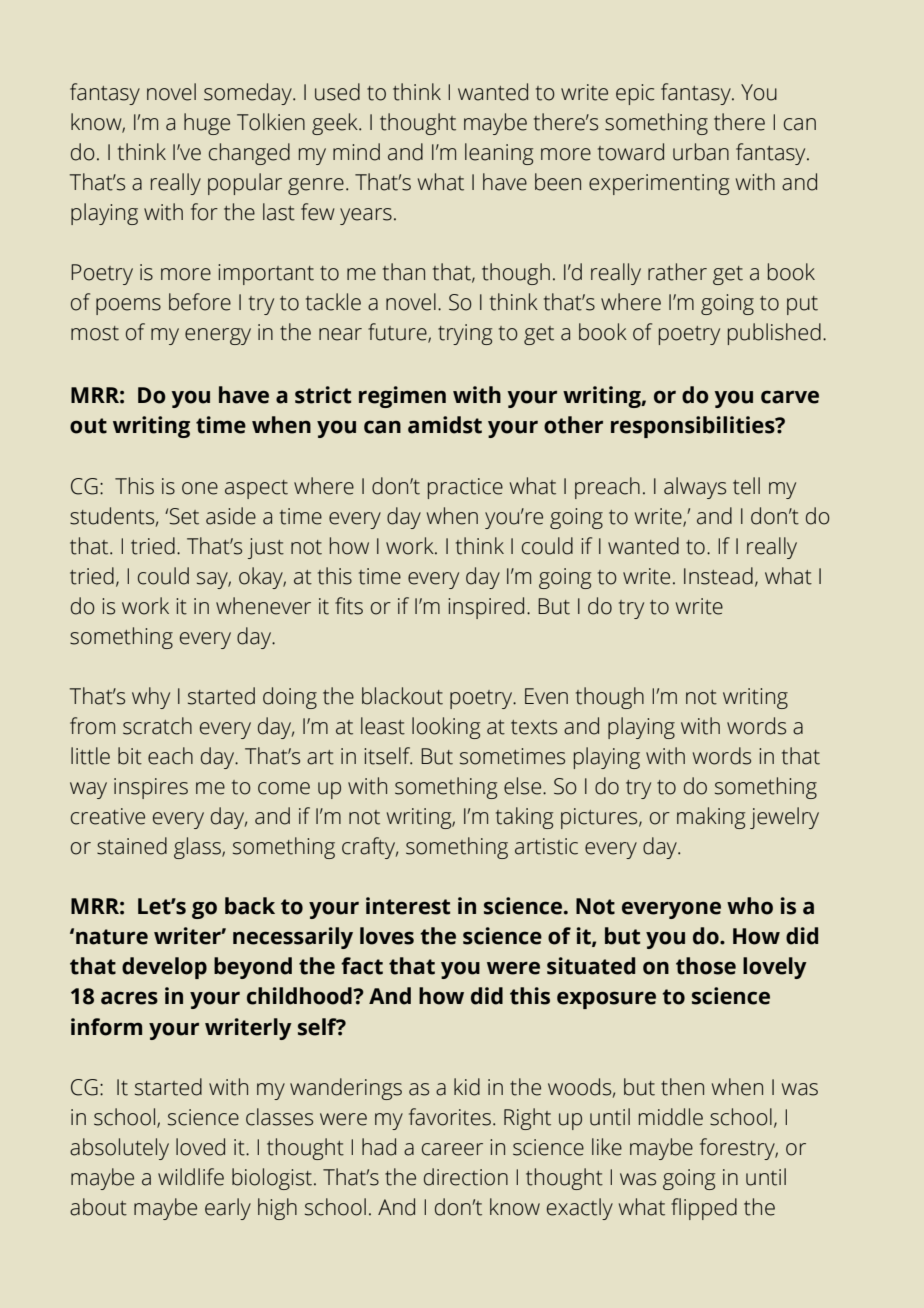 The image size is (924, 1308). I want to click on practice, so click(465, 488).
